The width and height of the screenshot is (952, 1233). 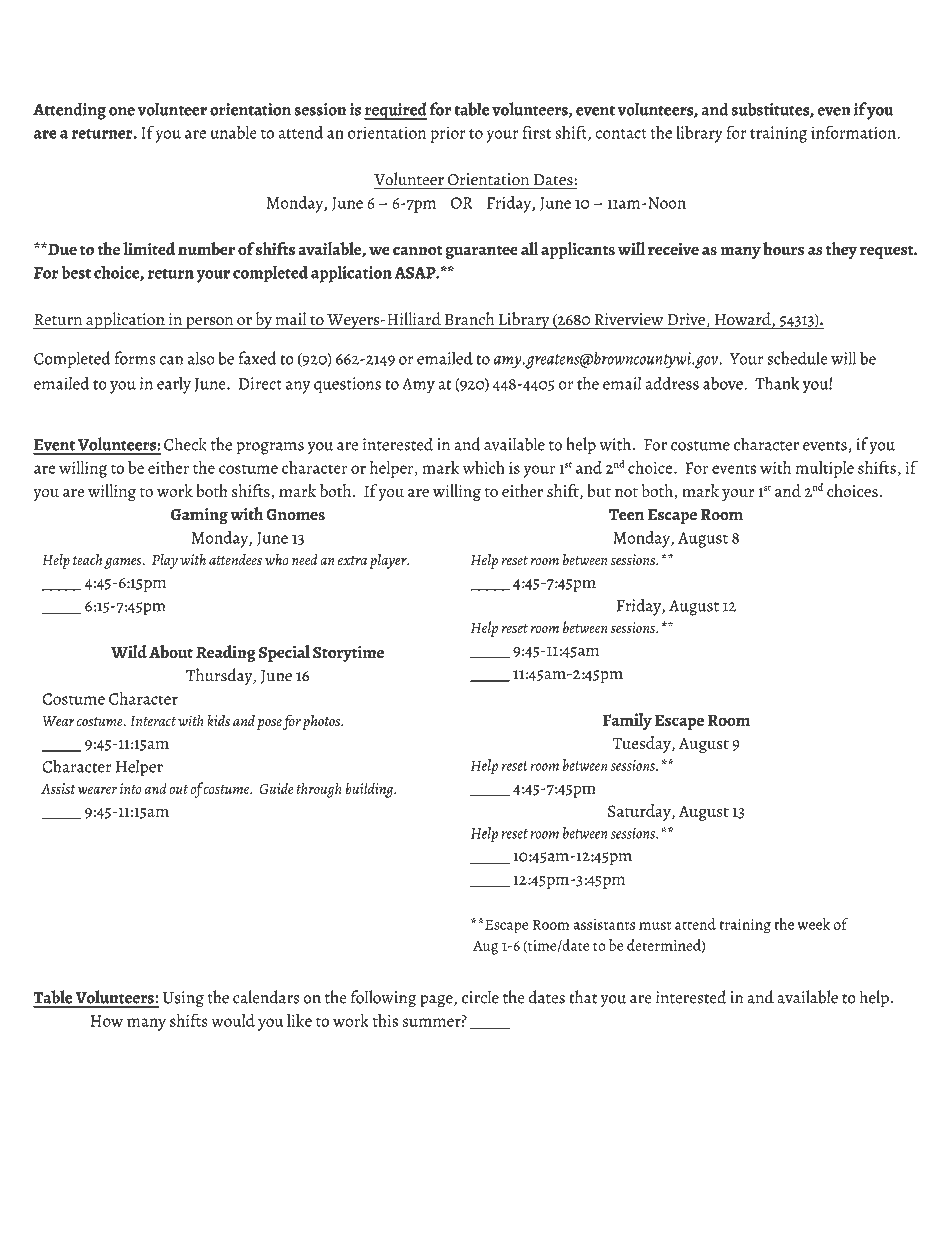 I want to click on forms, so click(x=135, y=358).
